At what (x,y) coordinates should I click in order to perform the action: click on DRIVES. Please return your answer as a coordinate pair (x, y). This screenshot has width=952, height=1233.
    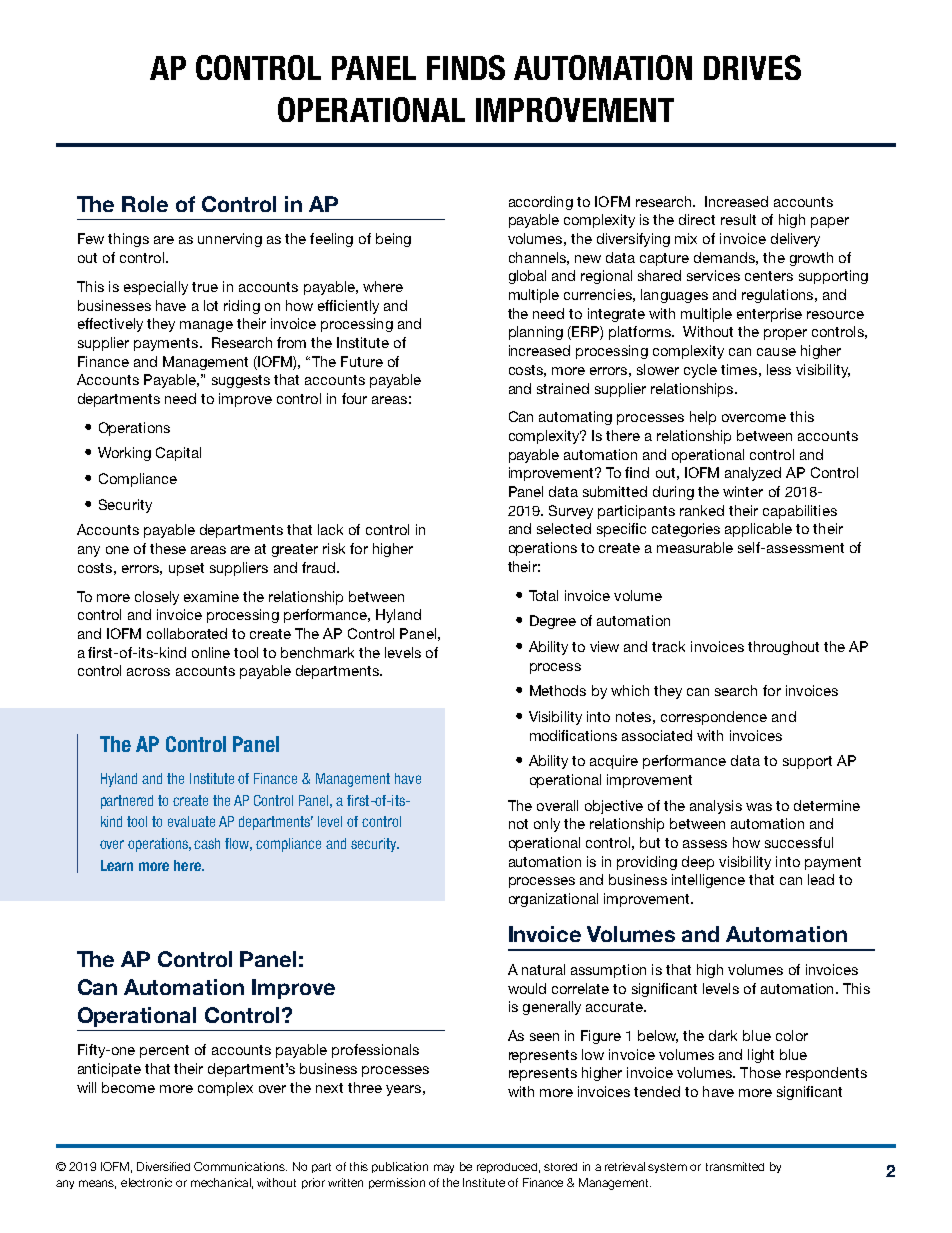
    Looking at the image, I should click on (752, 67).
